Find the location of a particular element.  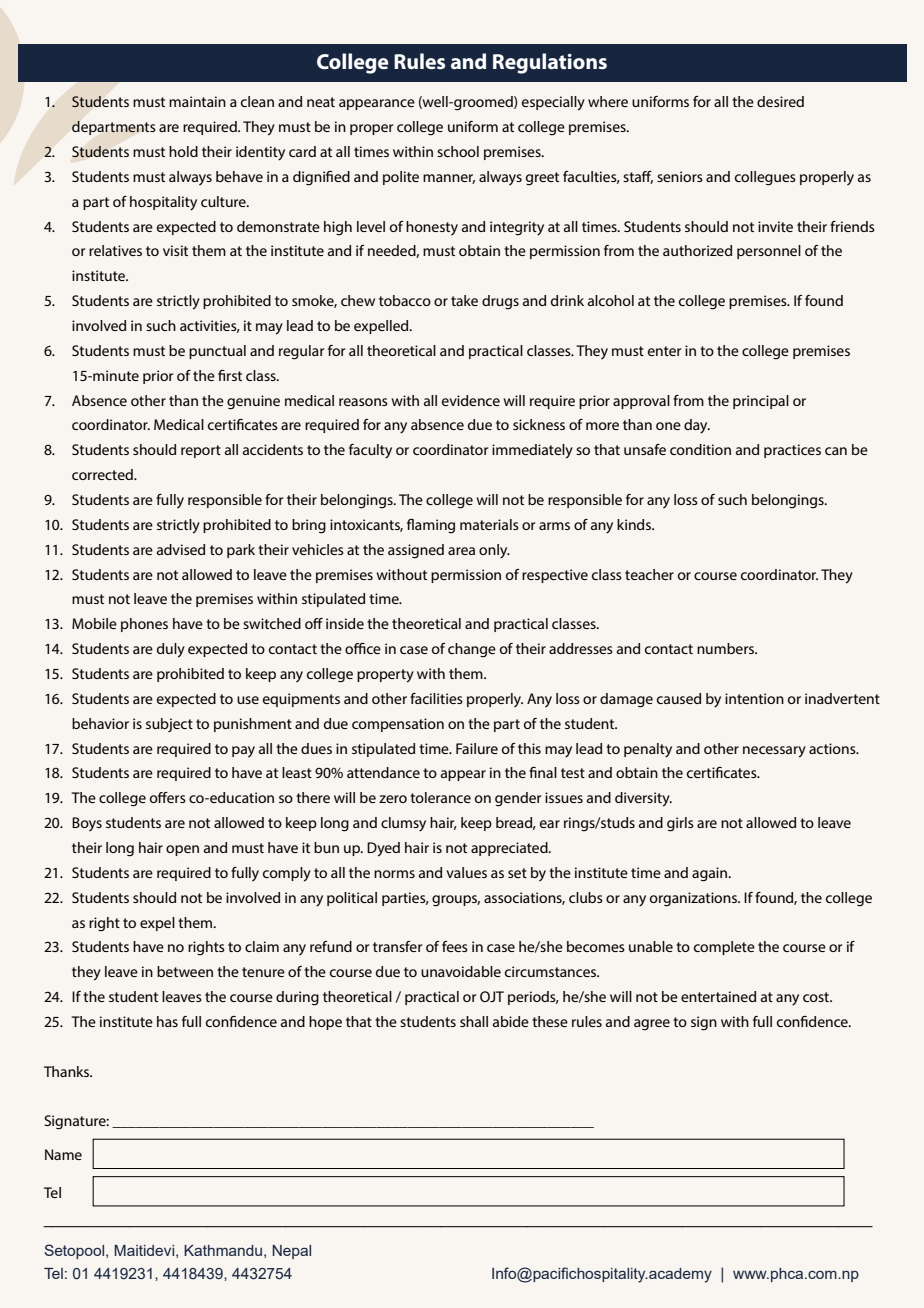

school is located at coordinates (458, 151).
